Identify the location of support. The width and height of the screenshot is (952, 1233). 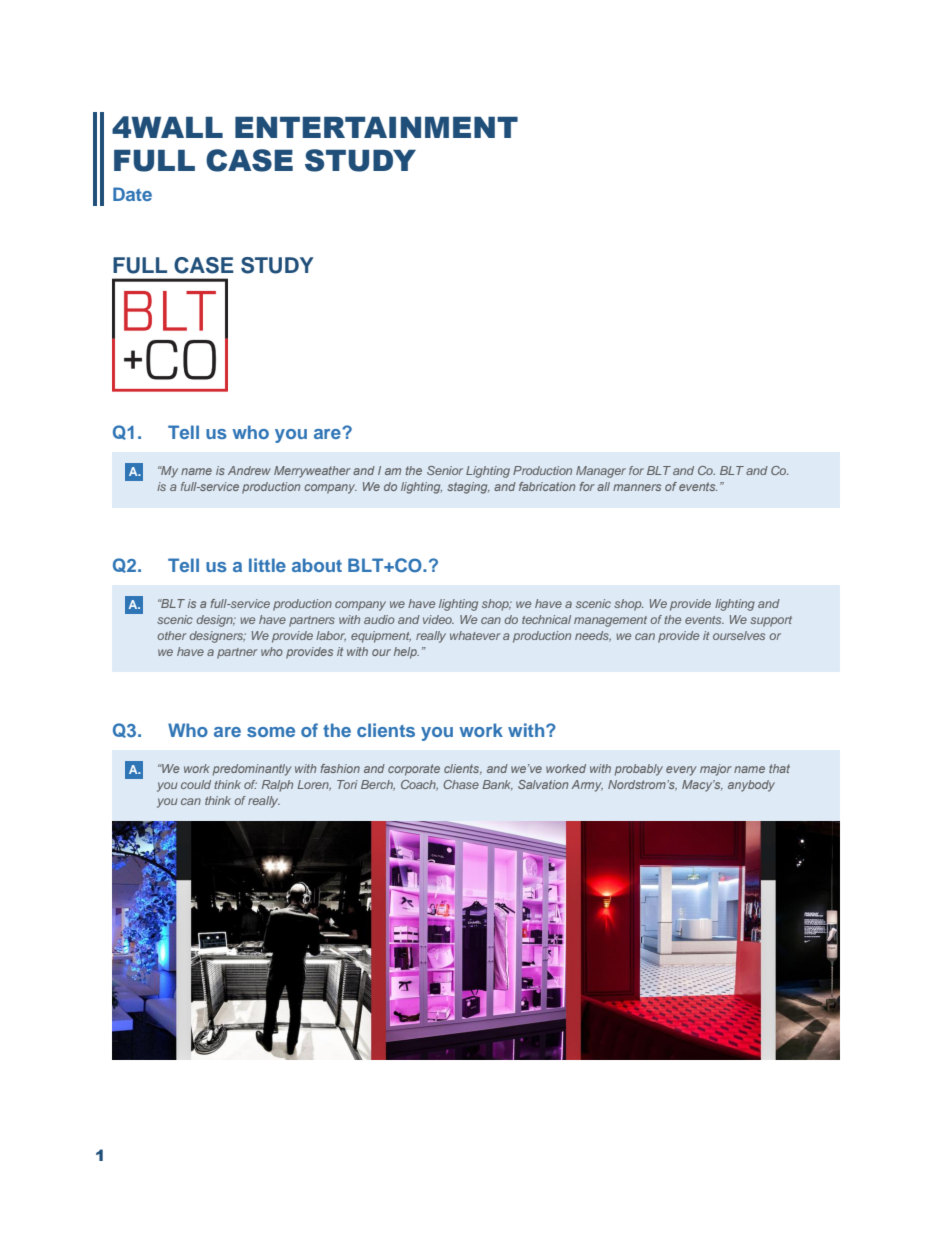
(771, 621).
